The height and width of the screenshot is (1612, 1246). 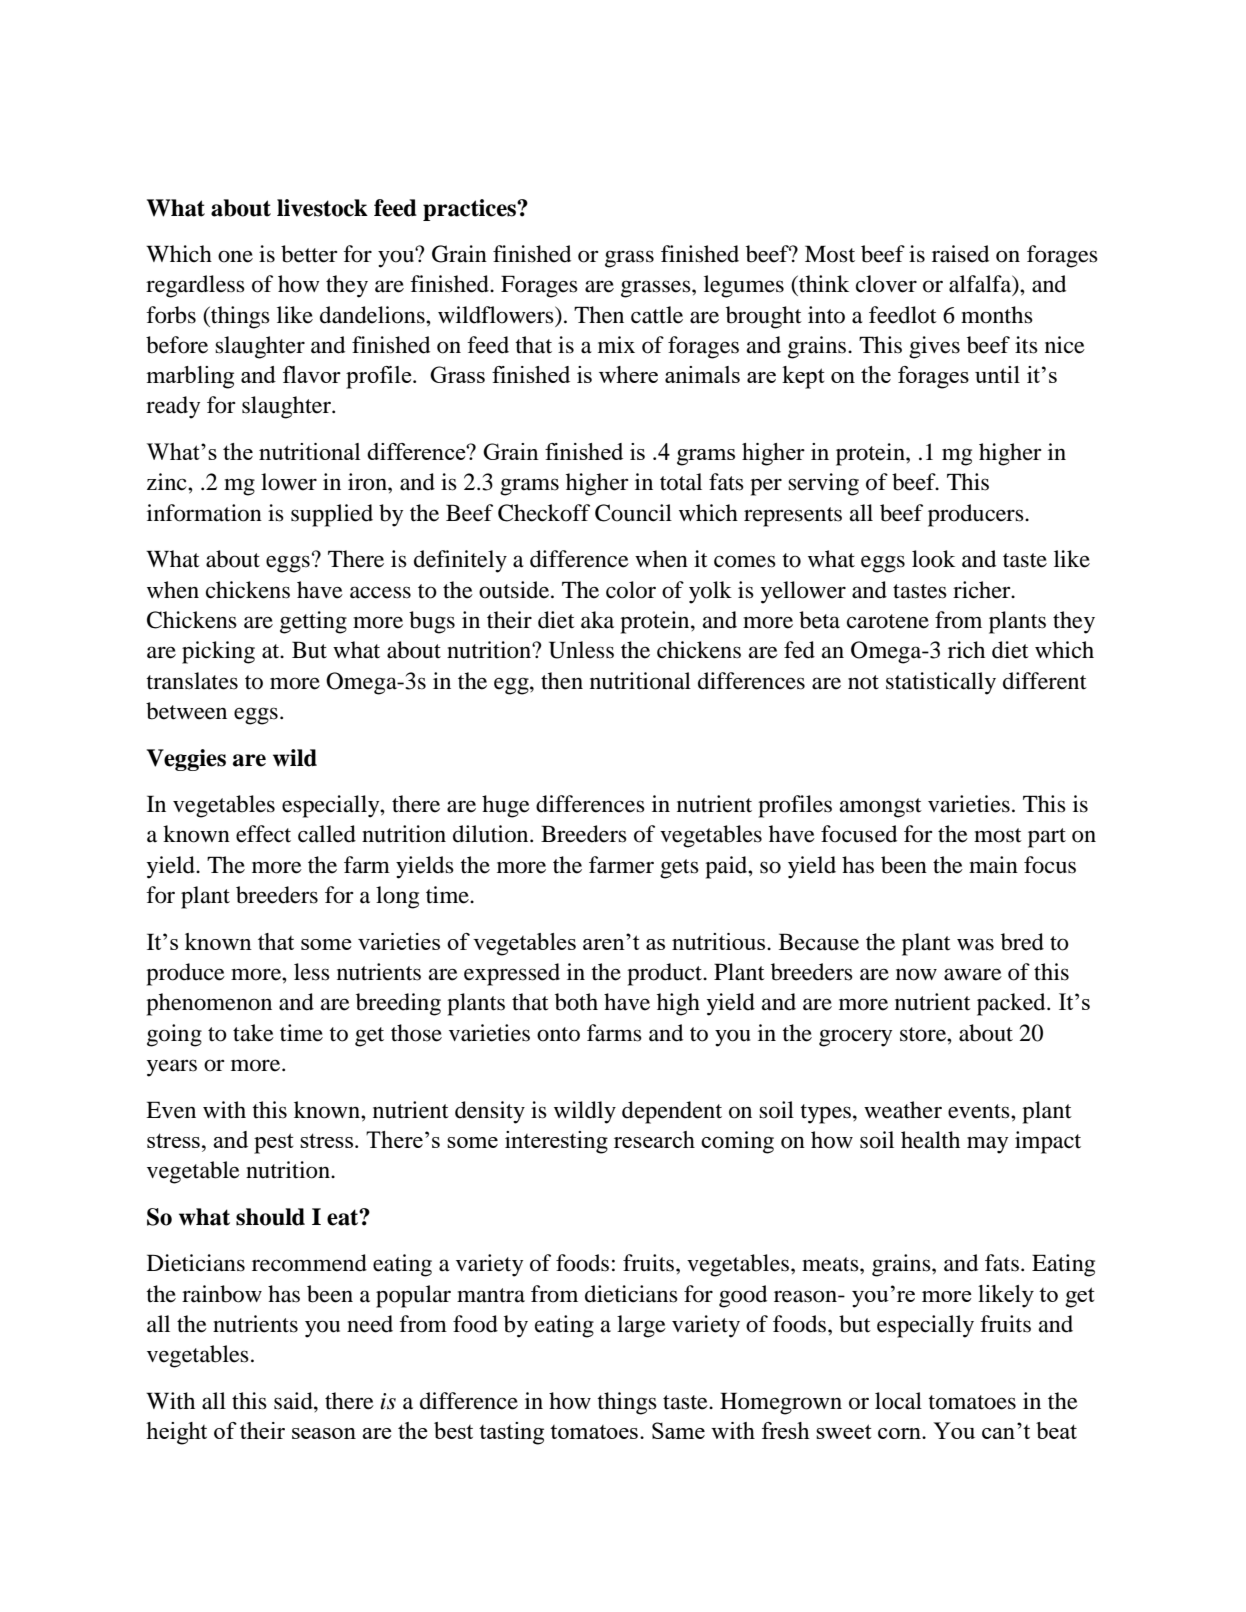 What do you see at coordinates (332, 515) in the screenshot?
I see `supplied` at bounding box center [332, 515].
